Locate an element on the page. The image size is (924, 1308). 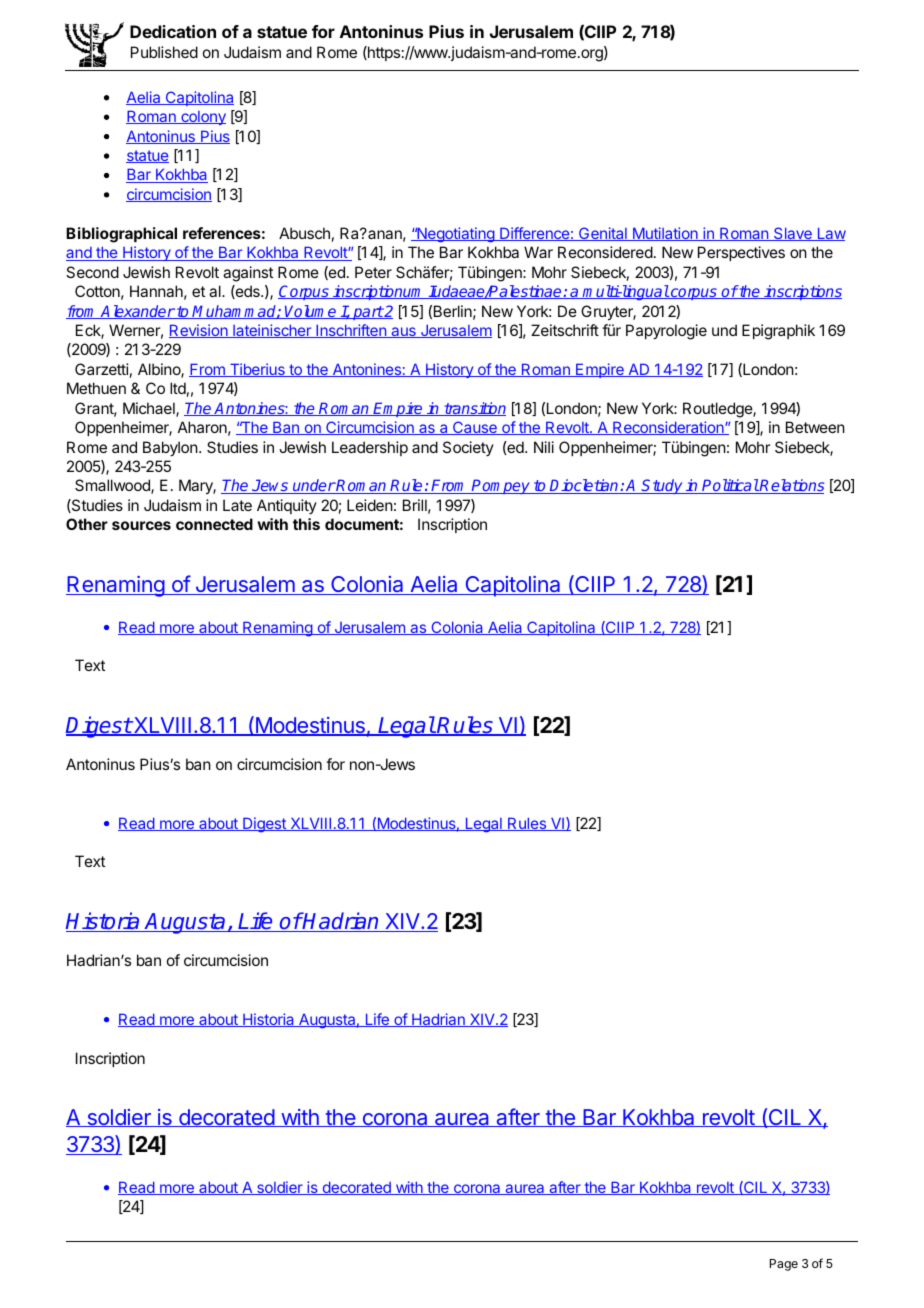
Political is located at coordinates (730, 486).
